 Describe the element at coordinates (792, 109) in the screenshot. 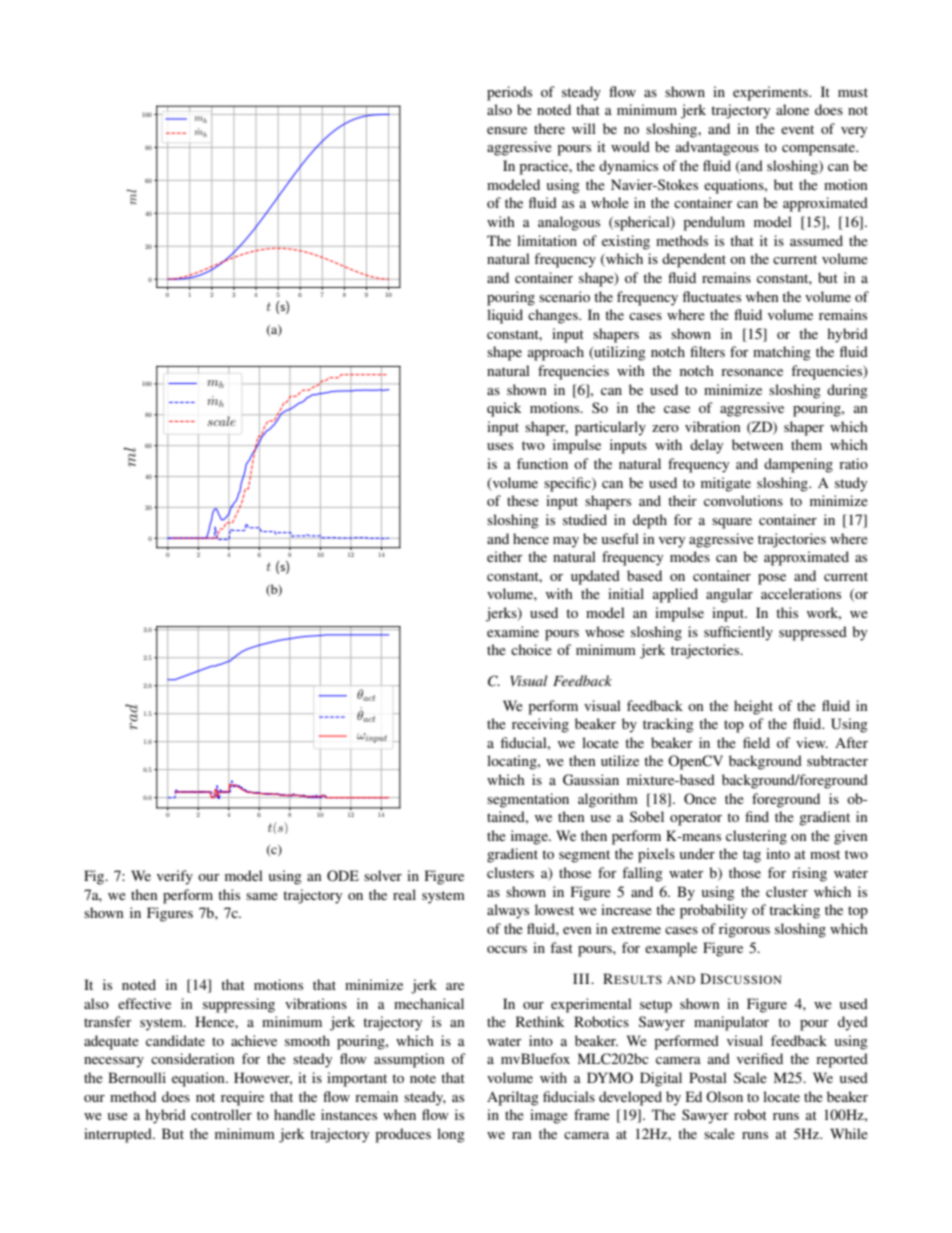

I see `alone` at that location.
